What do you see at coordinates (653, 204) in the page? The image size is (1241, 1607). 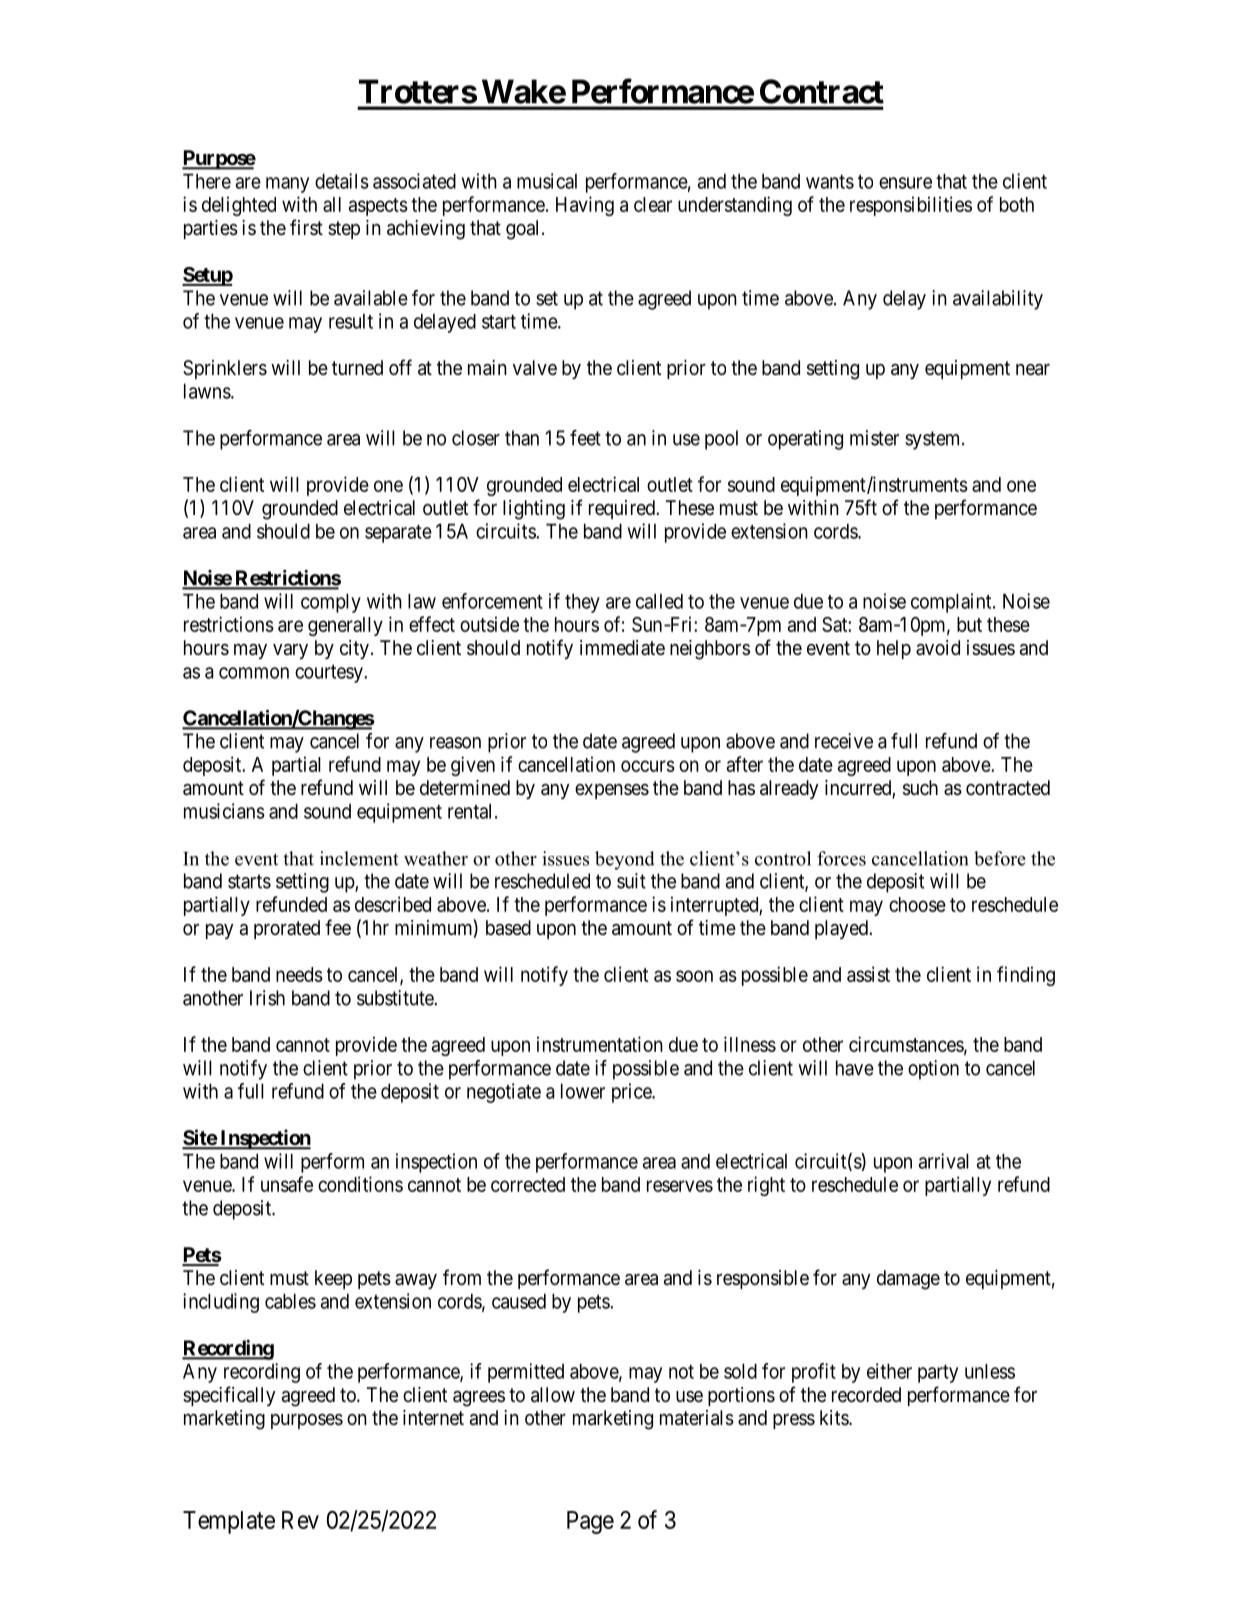 I see `clear` at bounding box center [653, 204].
